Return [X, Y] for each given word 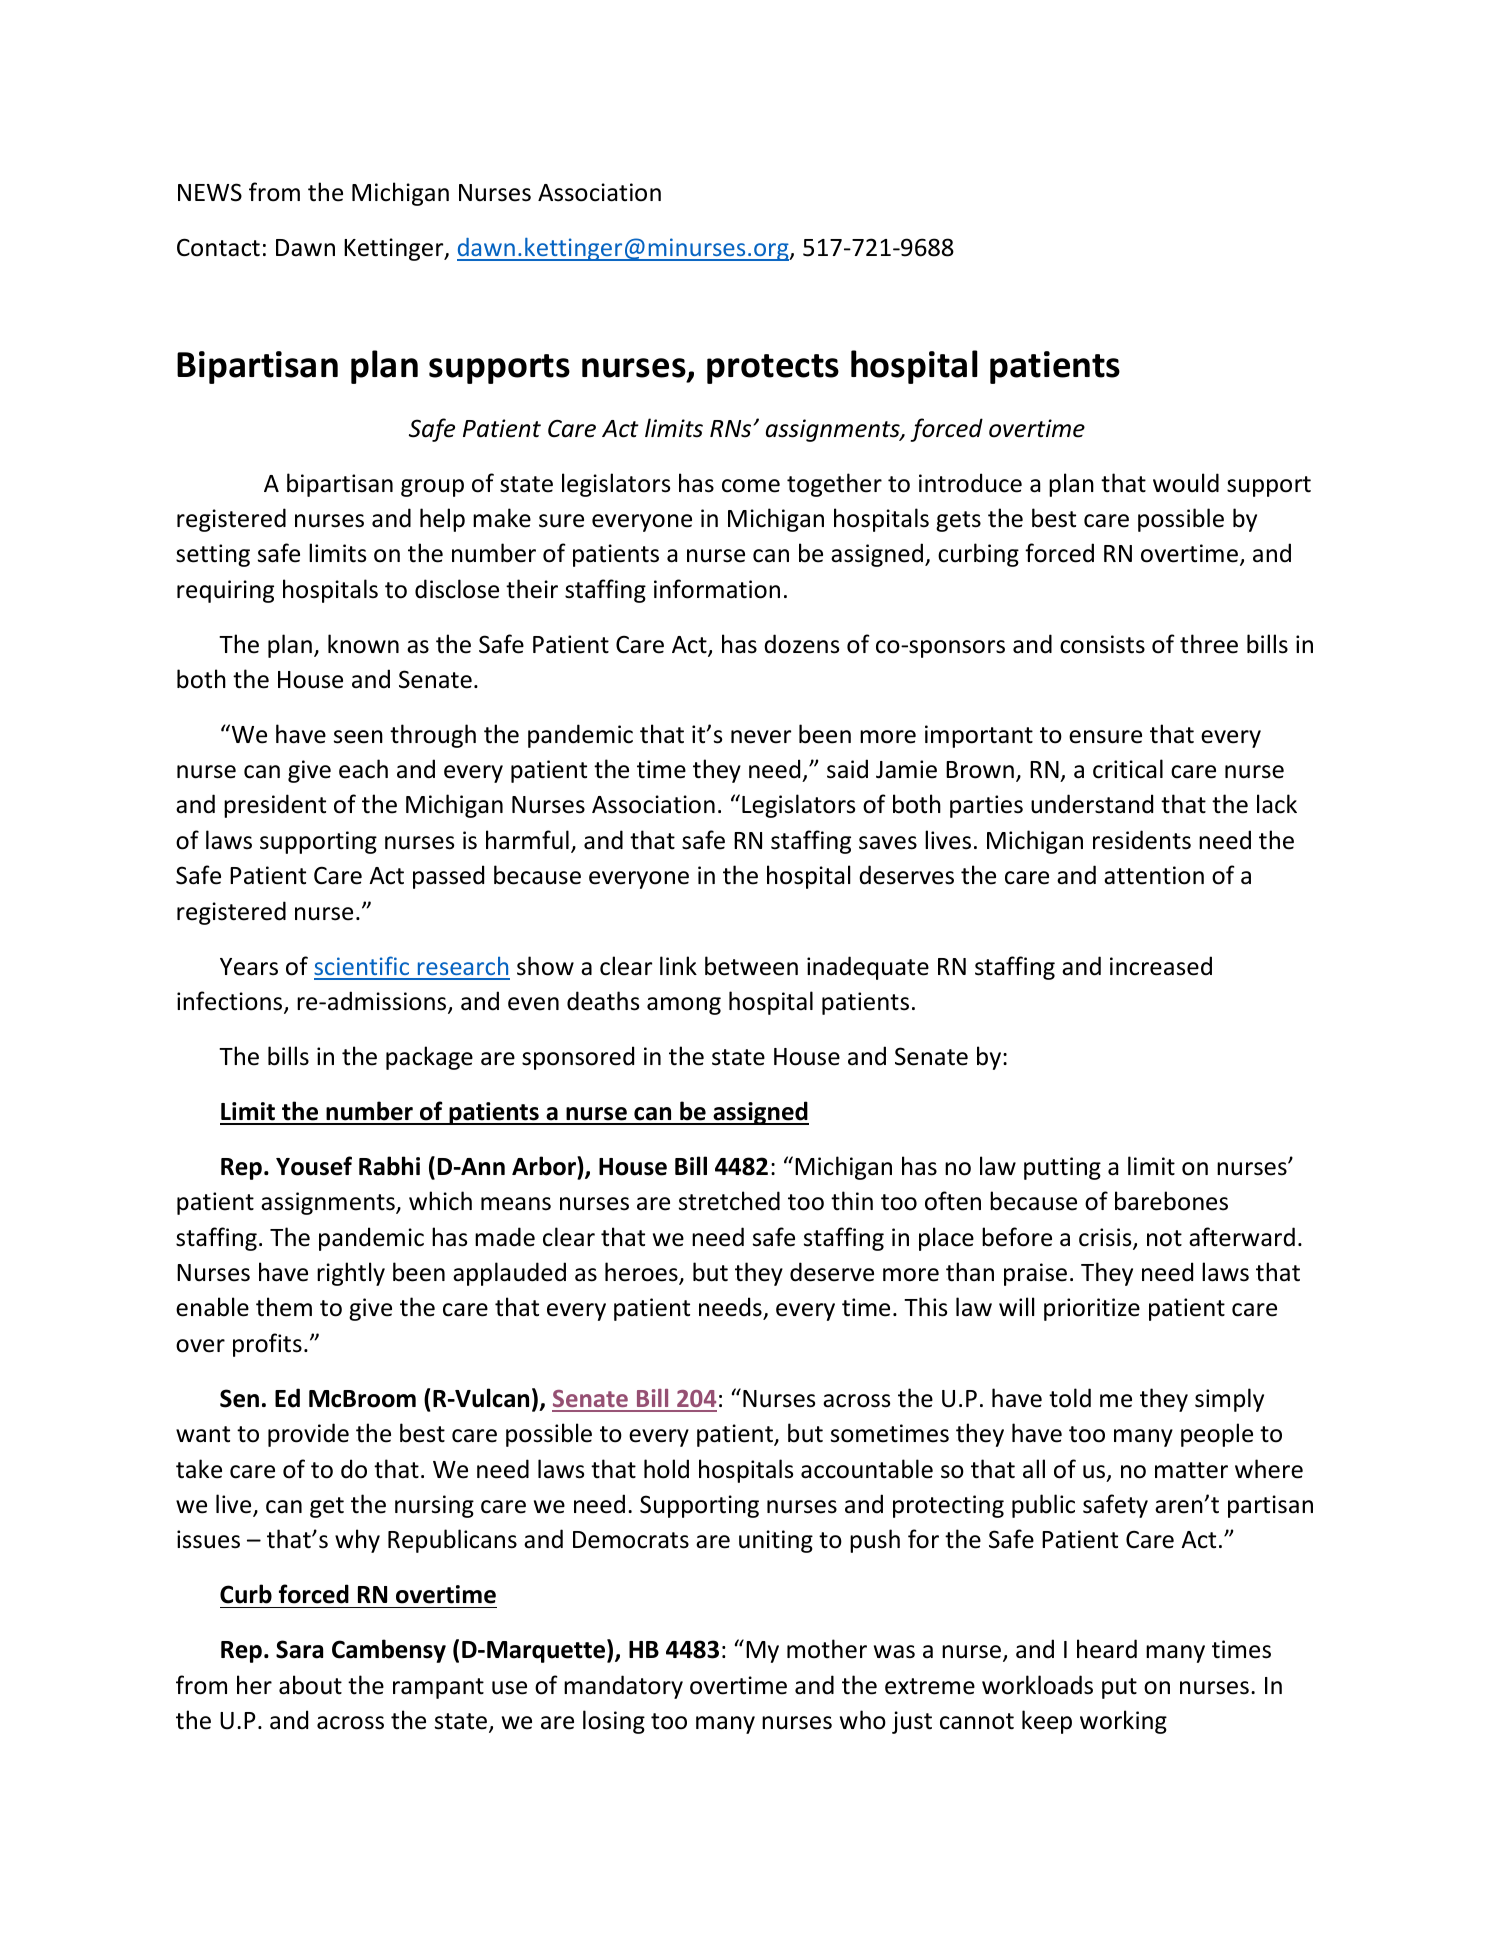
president [275, 806]
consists [1102, 644]
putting [1062, 1168]
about [310, 1685]
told [1070, 1398]
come [751, 486]
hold [666, 1469]
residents [1142, 840]
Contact [218, 247]
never [761, 737]
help [442, 520]
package [429, 1058]
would [1186, 483]
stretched [729, 1201]
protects [773, 369]
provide [308, 1435]
